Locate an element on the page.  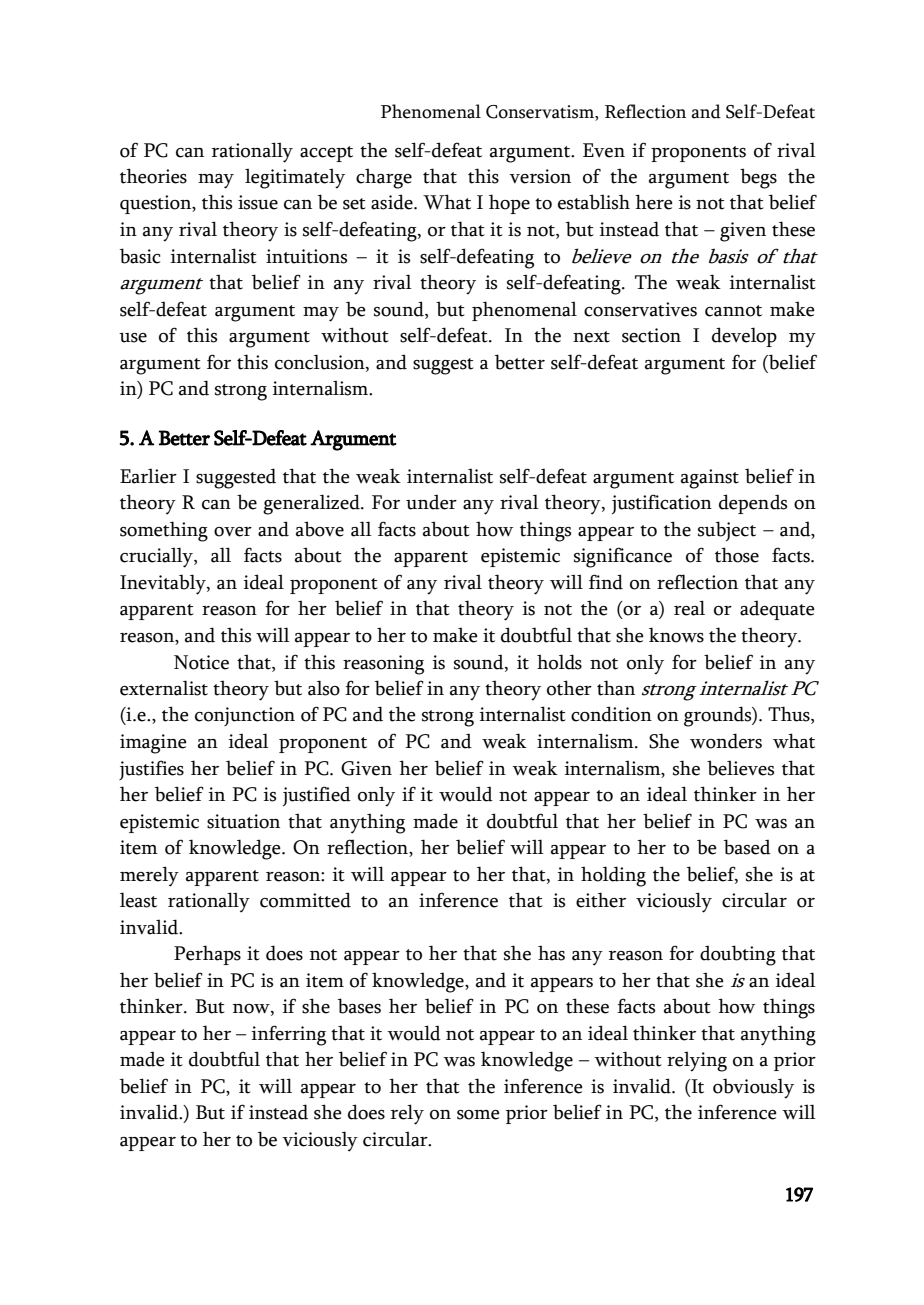
situation is located at coordinates (243, 821).
